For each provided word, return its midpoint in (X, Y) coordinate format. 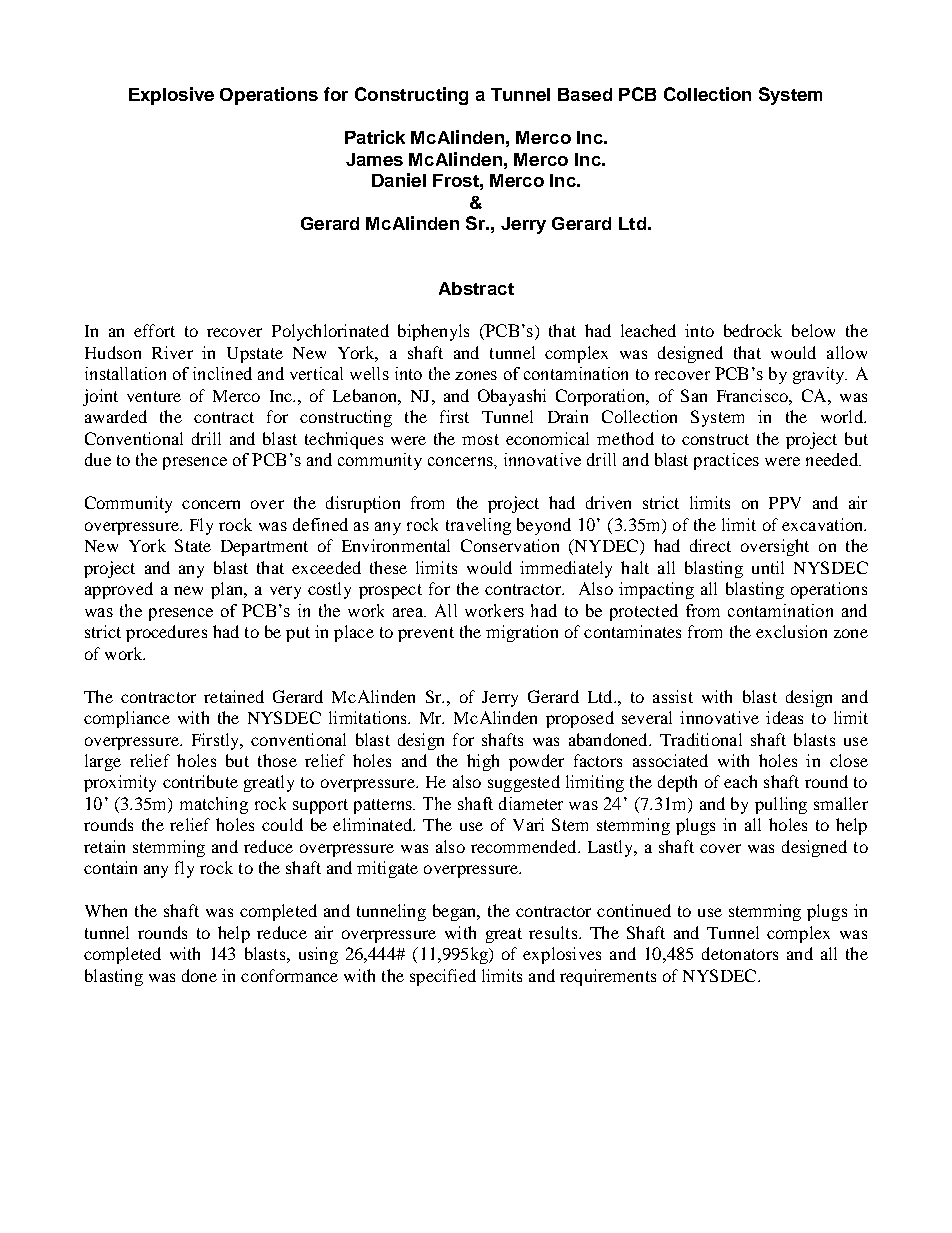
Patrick (375, 137)
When (106, 910)
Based (585, 94)
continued (634, 910)
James (374, 159)
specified (443, 977)
